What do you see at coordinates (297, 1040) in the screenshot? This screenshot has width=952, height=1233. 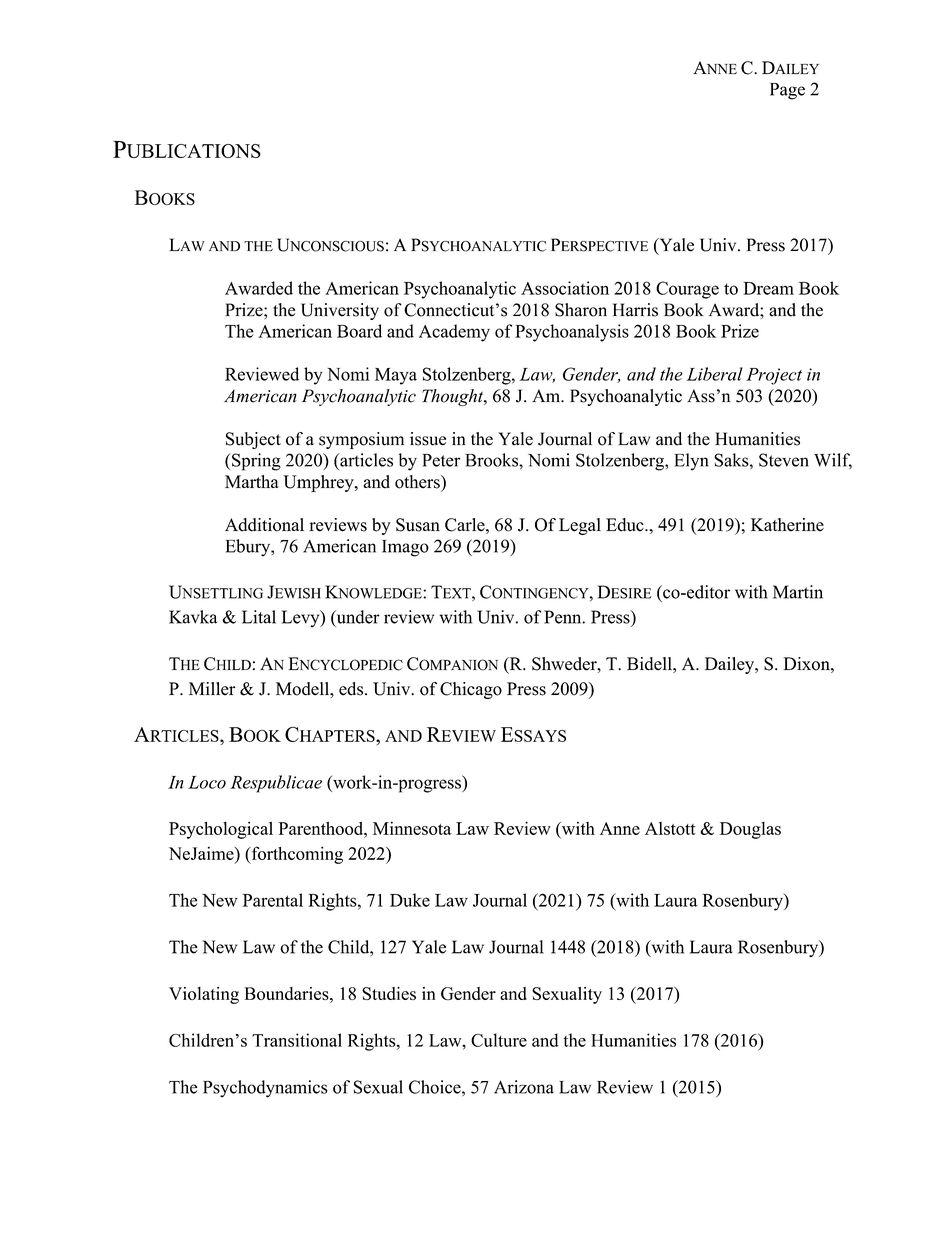 I see `Transitional` at bounding box center [297, 1040].
